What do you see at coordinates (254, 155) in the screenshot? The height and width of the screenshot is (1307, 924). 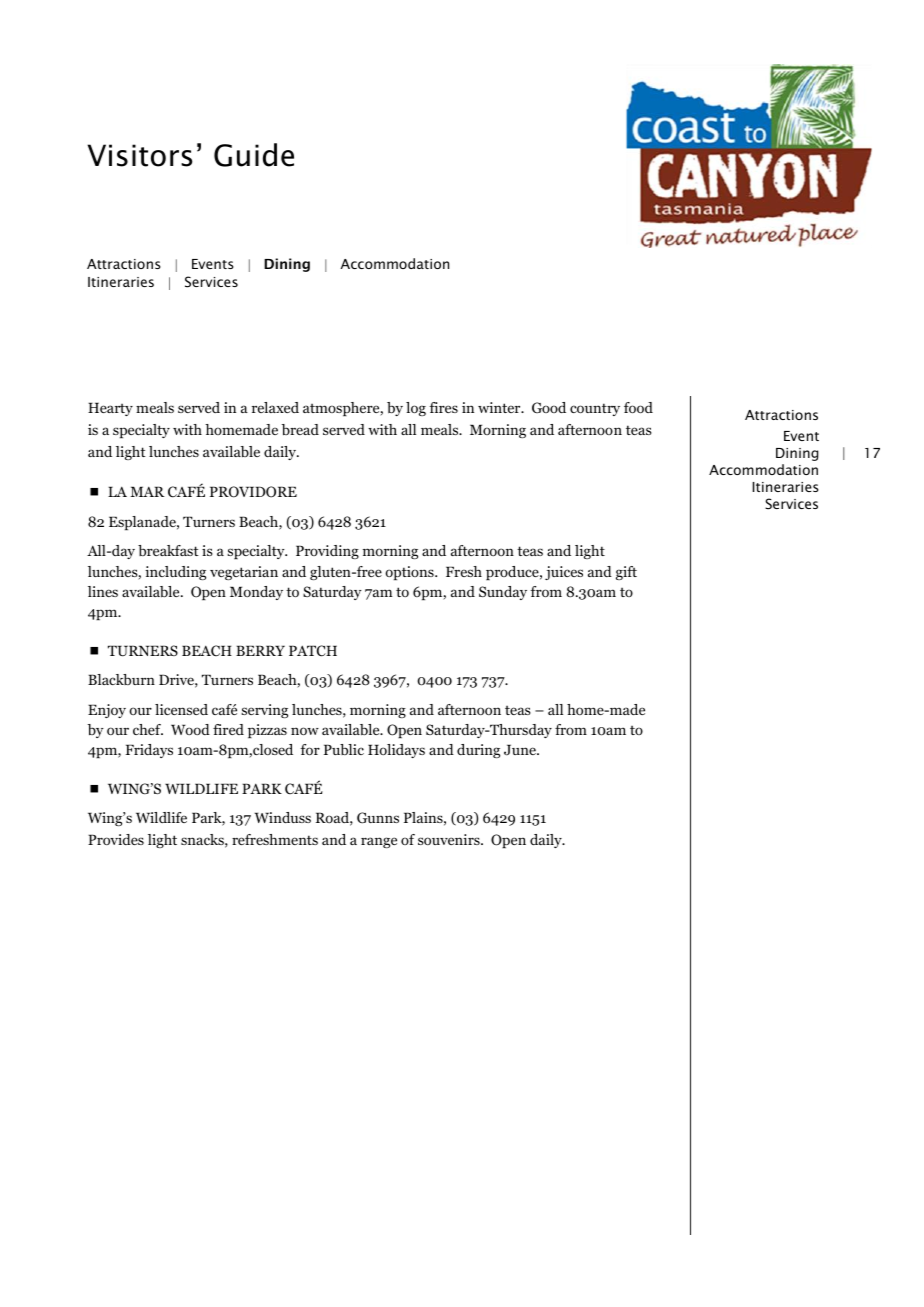 I see `Guide` at bounding box center [254, 155].
